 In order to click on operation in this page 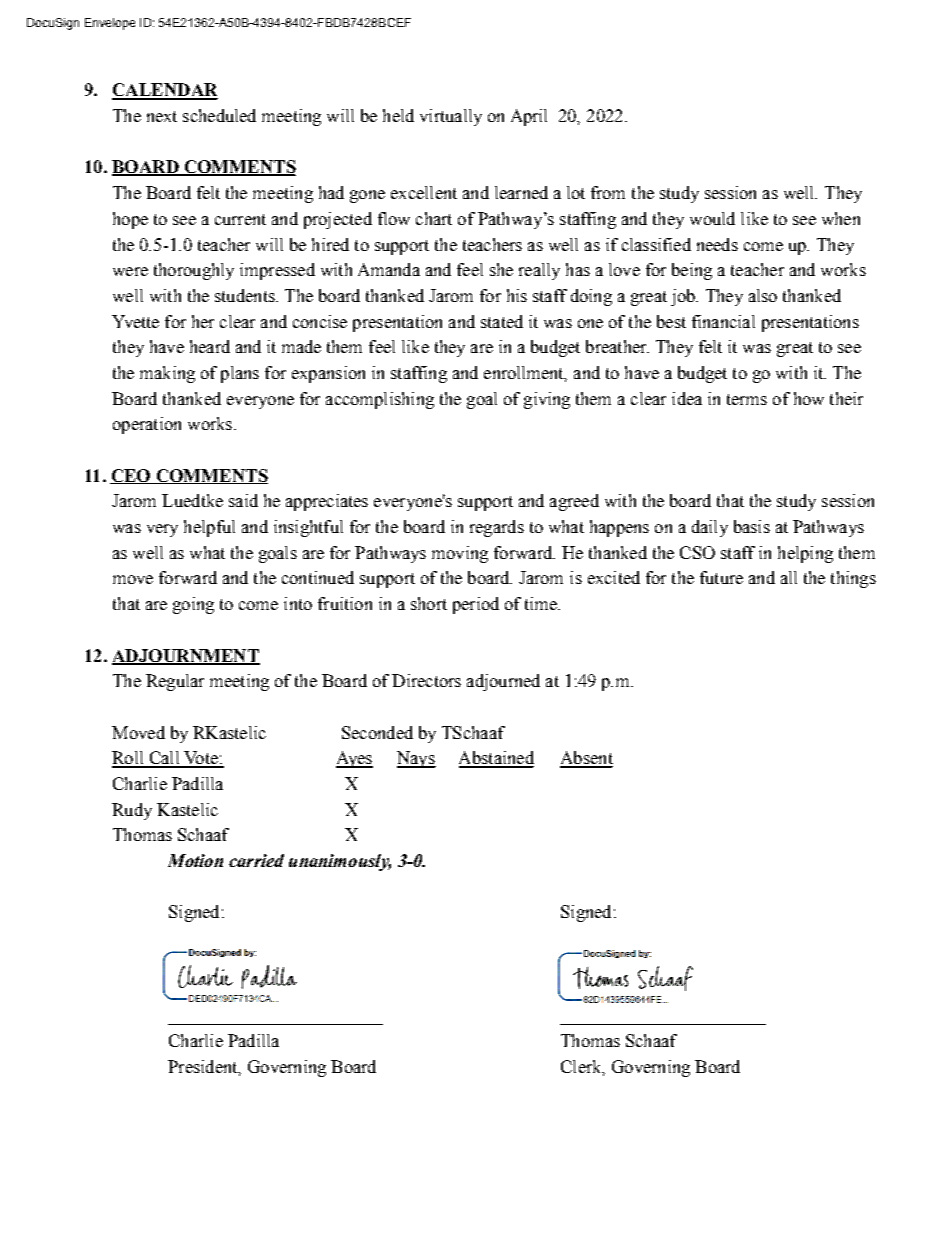, I will do `click(147, 425)`.
